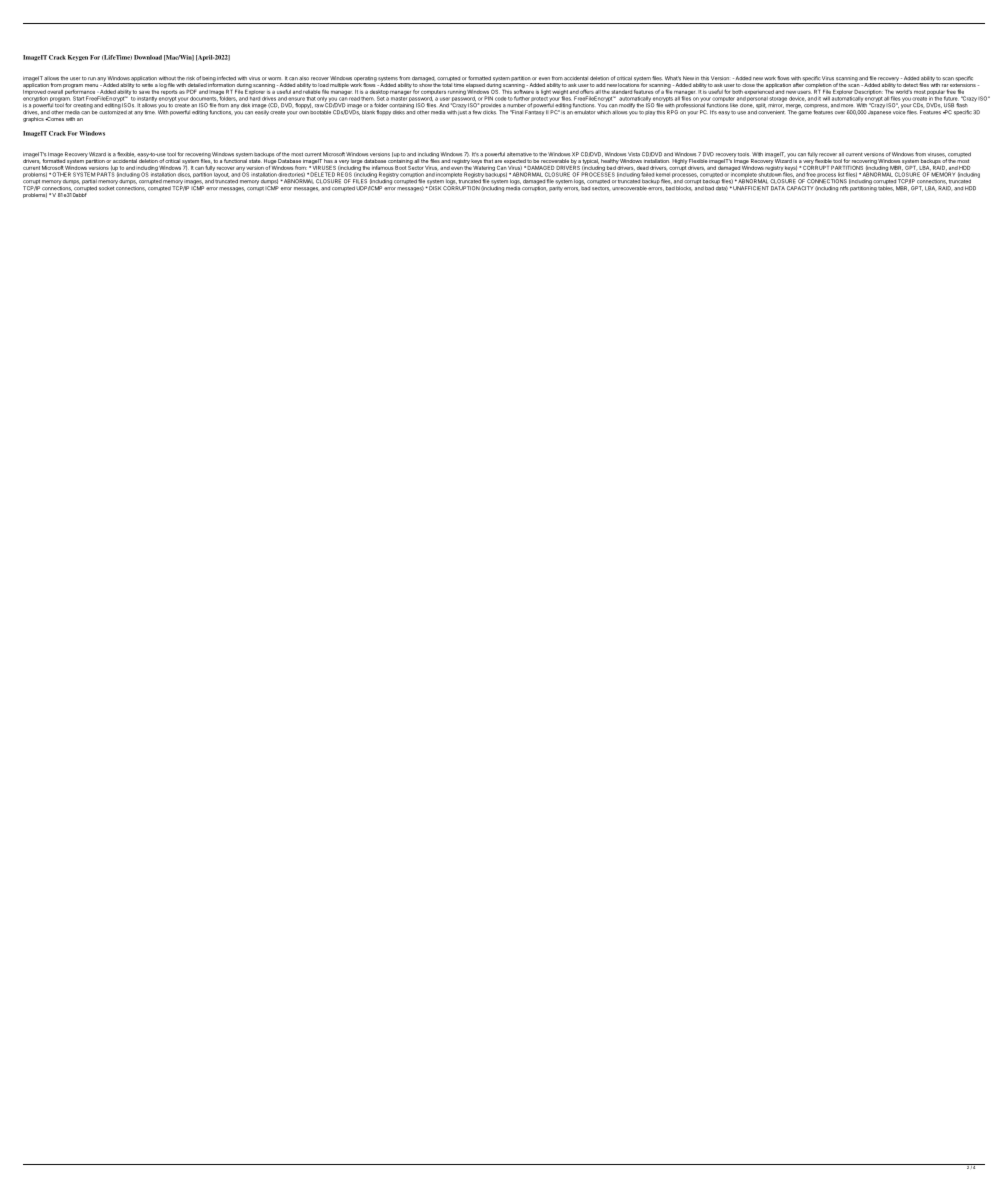 The width and height of the screenshot is (1008, 1180). What do you see at coordinates (78, 58) in the screenshot?
I see `Keygen` at bounding box center [78, 58].
